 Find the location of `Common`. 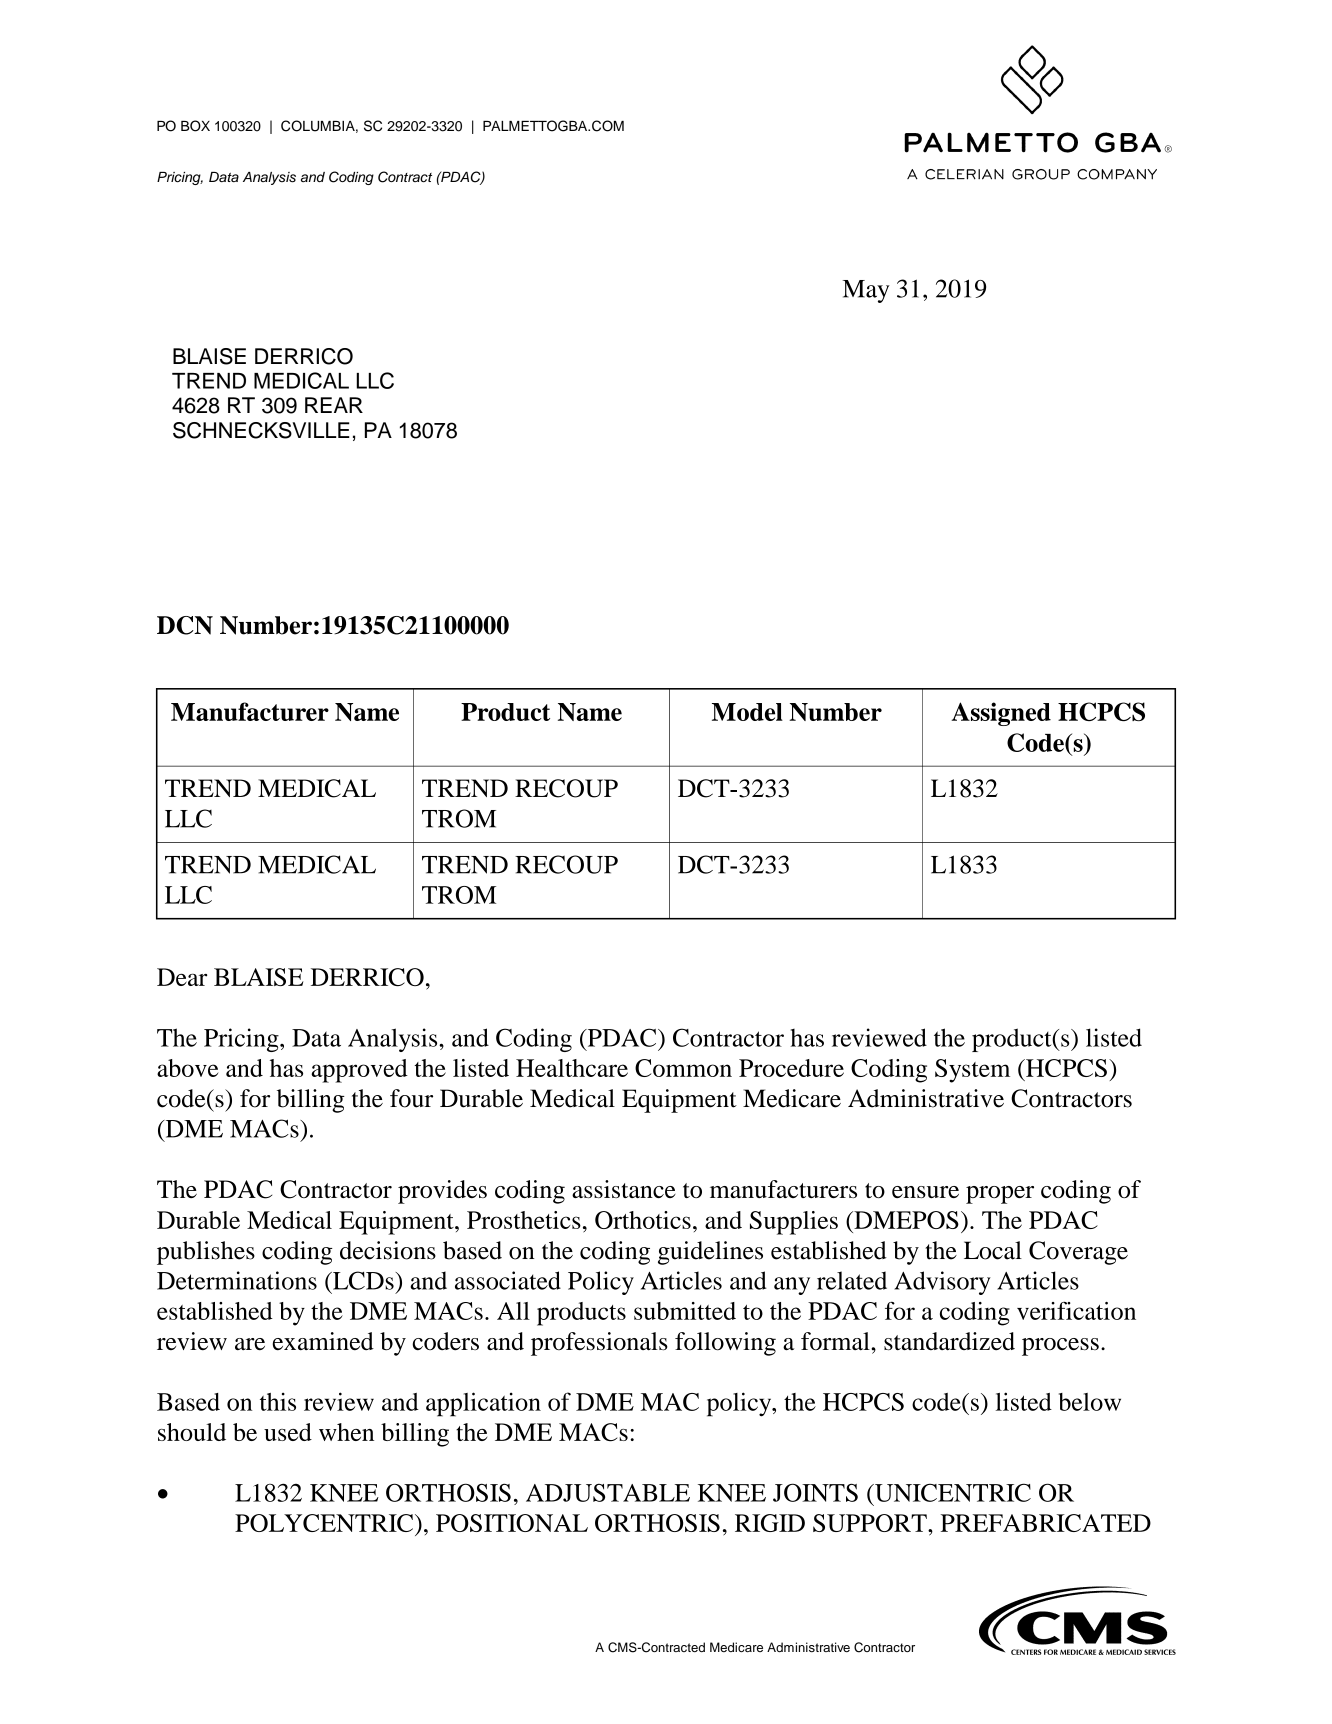

Common is located at coordinates (683, 1068).
